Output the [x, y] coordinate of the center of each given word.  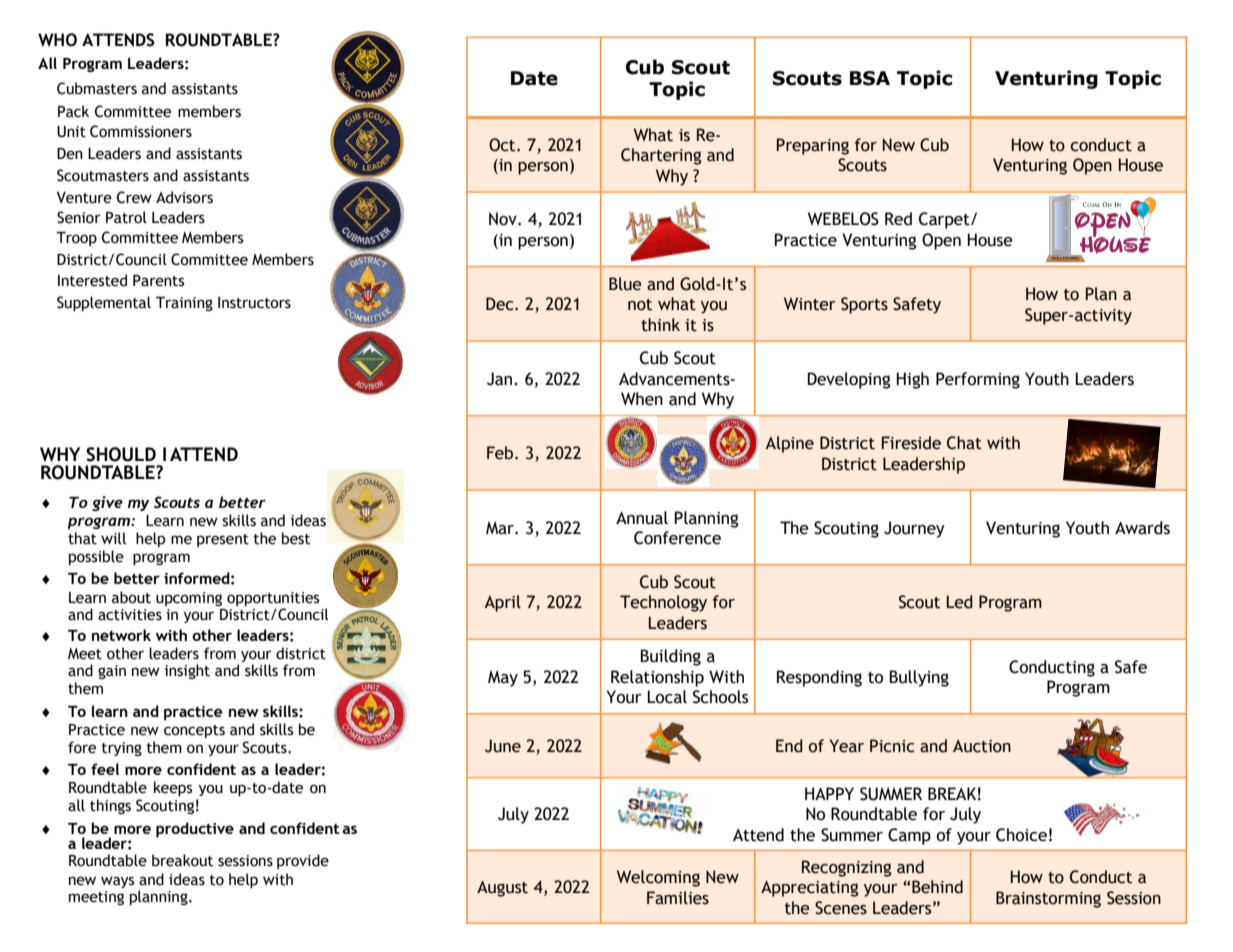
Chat [964, 443]
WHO [57, 40]
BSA [870, 78]
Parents [158, 281]
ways [117, 882]
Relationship [657, 678]
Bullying [919, 678]
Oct [503, 145]
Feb [501, 453]
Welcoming [658, 878]
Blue [625, 284]
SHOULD [121, 454]
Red [898, 219]
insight [187, 671]
